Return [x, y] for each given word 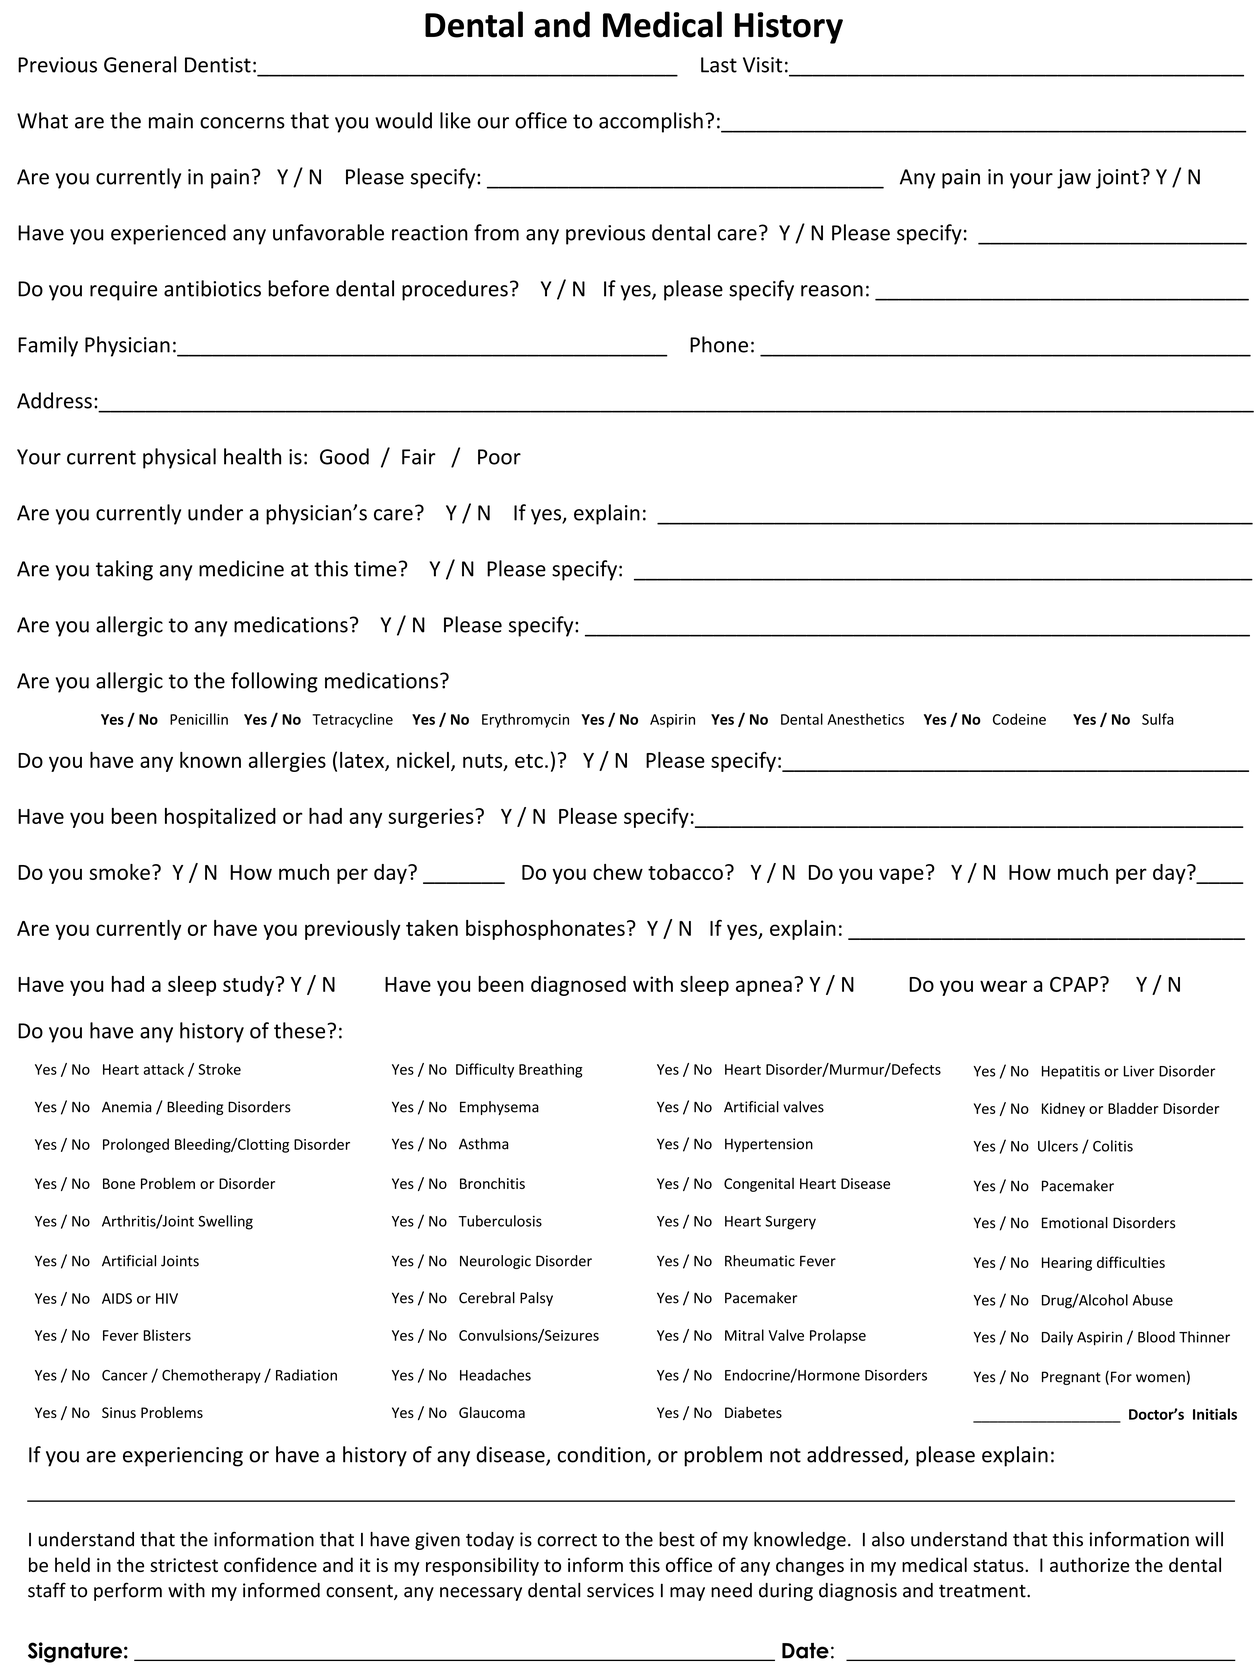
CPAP [1074, 984]
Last [719, 65]
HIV [167, 1298]
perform [128, 1591]
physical [179, 458]
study [248, 986]
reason [832, 291]
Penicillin [199, 719]
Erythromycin [525, 720]
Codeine [1019, 719]
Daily [1057, 1338]
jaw [1074, 179]
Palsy [536, 1299]
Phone [719, 344]
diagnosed [578, 986]
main [171, 121]
